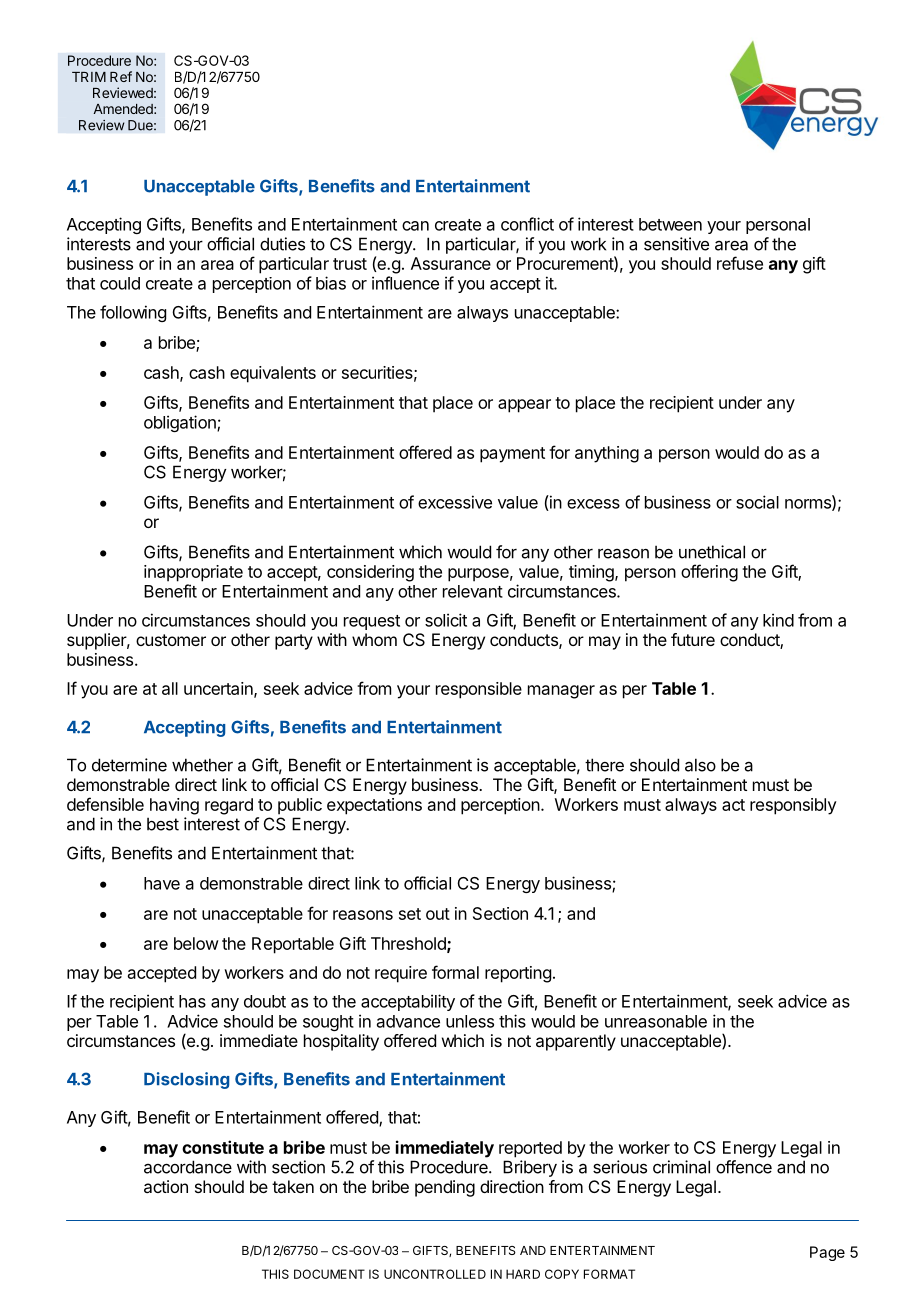 This screenshot has width=924, height=1308. Describe the element at coordinates (166, 1186) in the screenshot. I see `action` at that location.
